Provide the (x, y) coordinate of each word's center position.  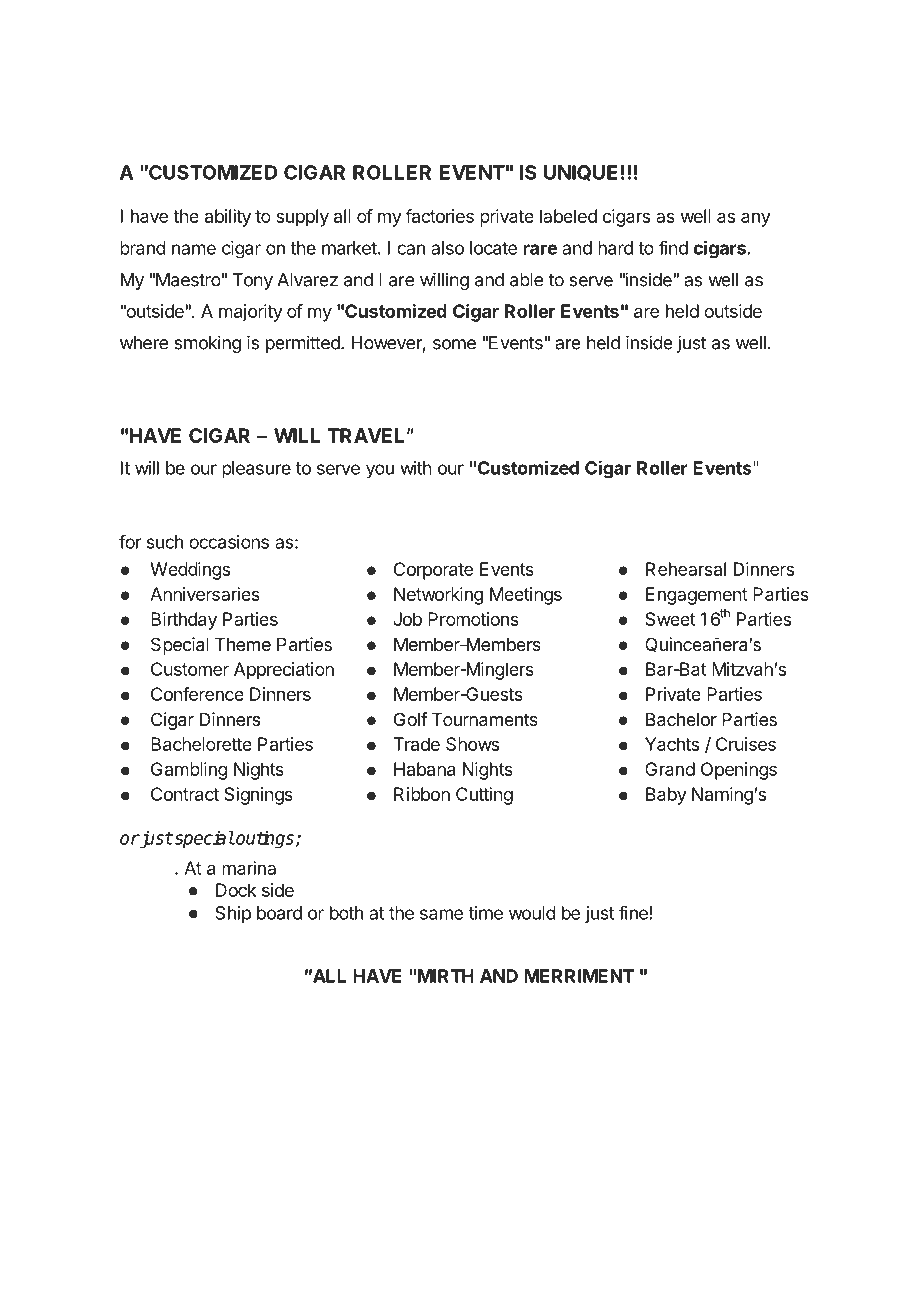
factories (439, 216)
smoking (207, 344)
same (441, 914)
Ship (233, 915)
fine (634, 912)
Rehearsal (686, 569)
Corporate (433, 571)
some (454, 344)
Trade (416, 744)
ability (228, 218)
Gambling (189, 771)
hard (615, 248)
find (673, 247)
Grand (670, 769)
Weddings (190, 571)
